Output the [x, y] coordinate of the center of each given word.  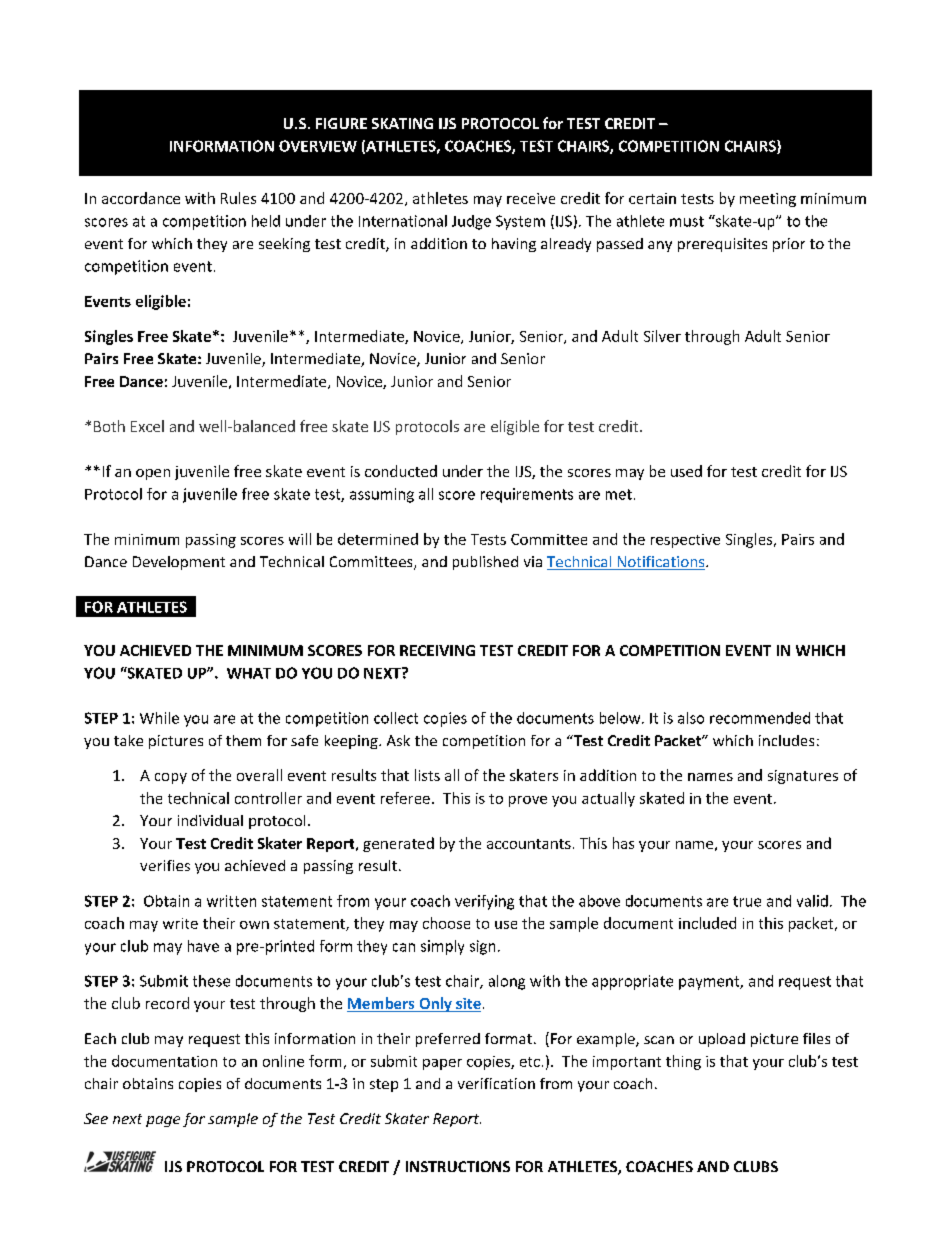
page [163, 1121]
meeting [768, 200]
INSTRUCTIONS [458, 1166]
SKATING [402, 123]
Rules [238, 198]
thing [683, 1062]
